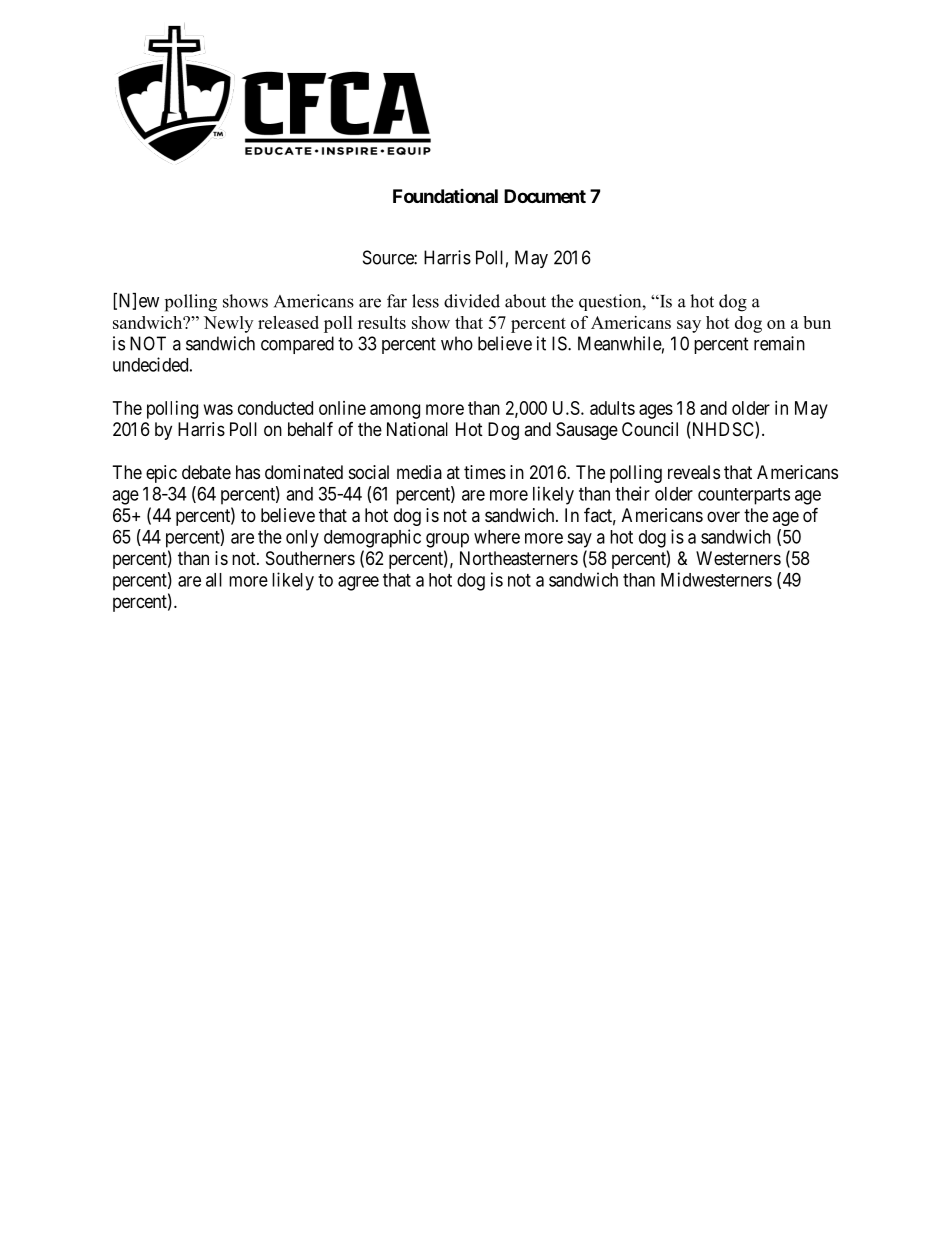 Image resolution: width=952 pixels, height=1233 pixels. Describe the element at coordinates (525, 301) in the document. I see `about` at that location.
